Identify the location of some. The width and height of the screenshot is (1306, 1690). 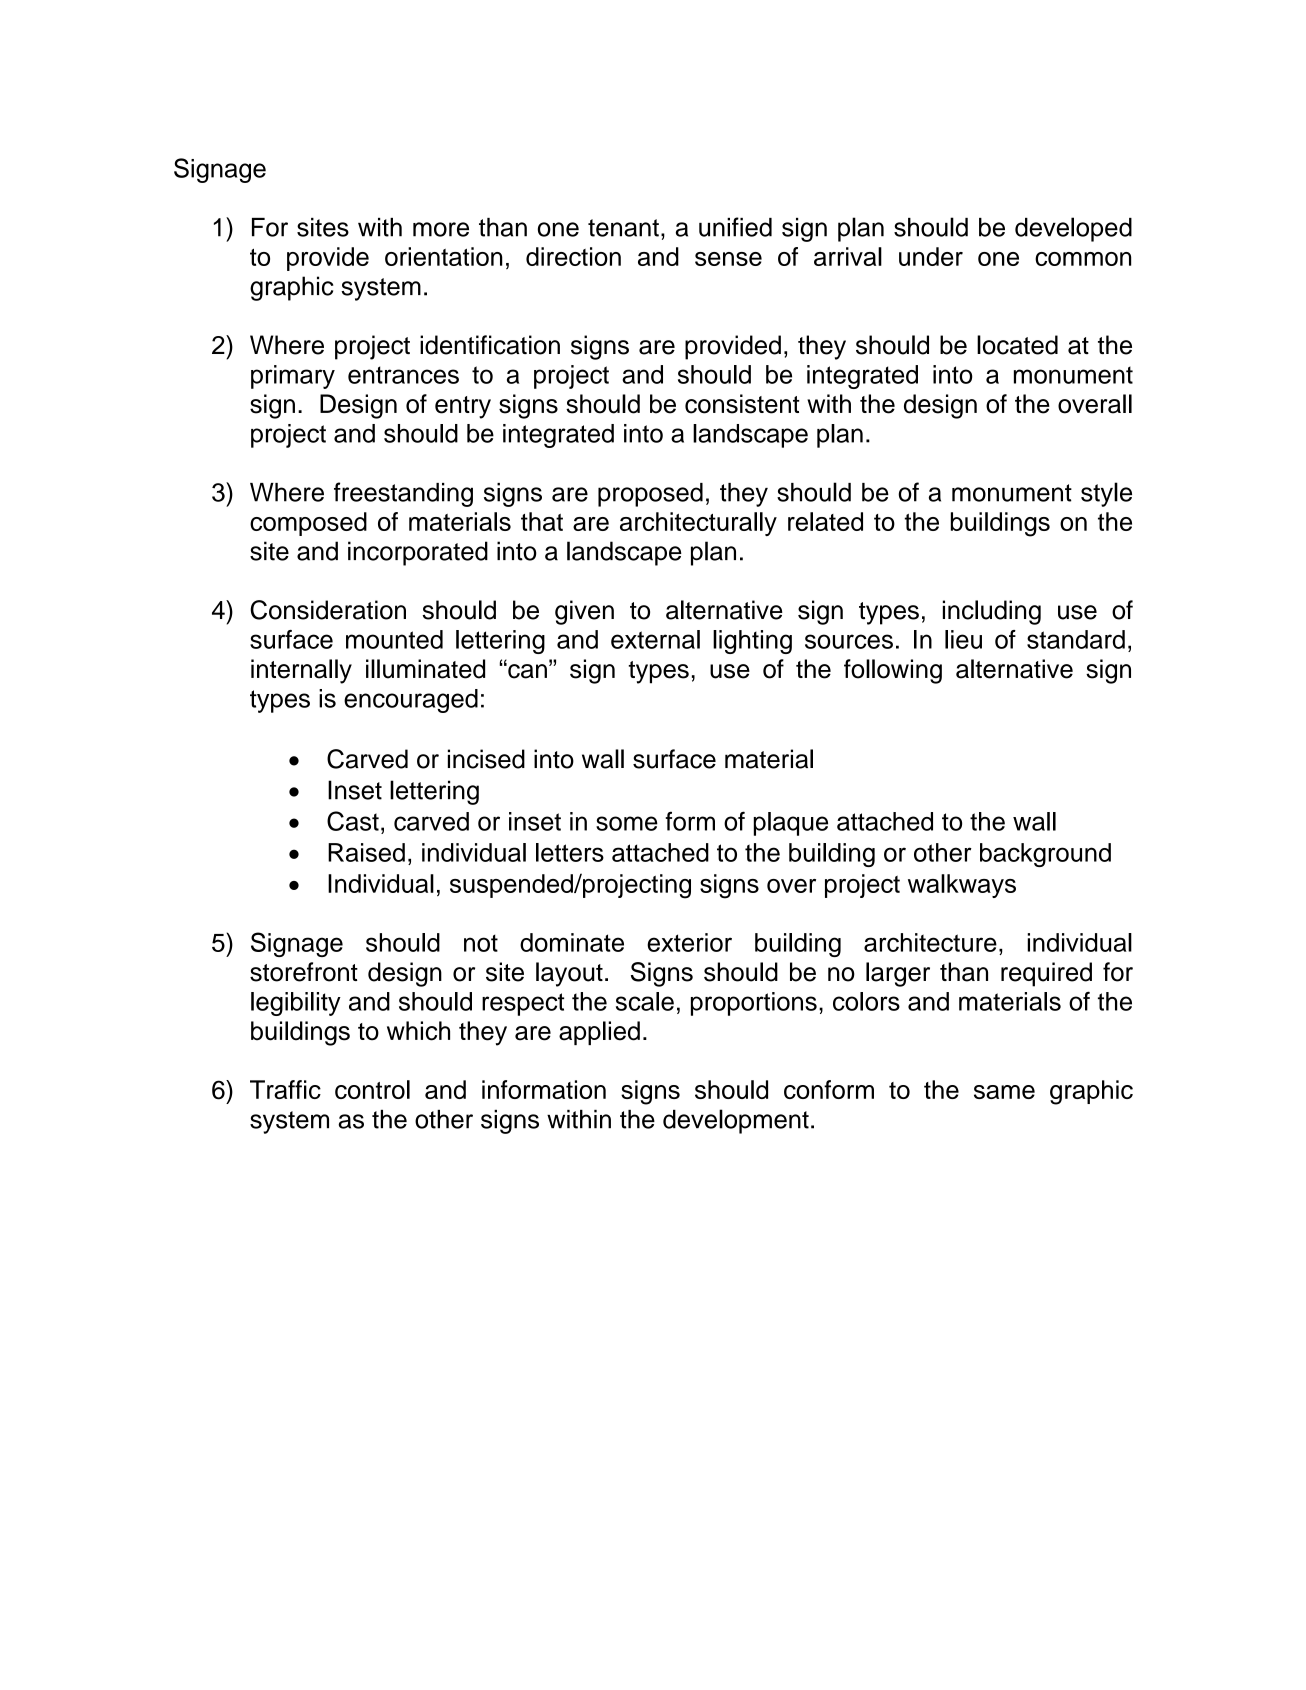
(627, 823).
